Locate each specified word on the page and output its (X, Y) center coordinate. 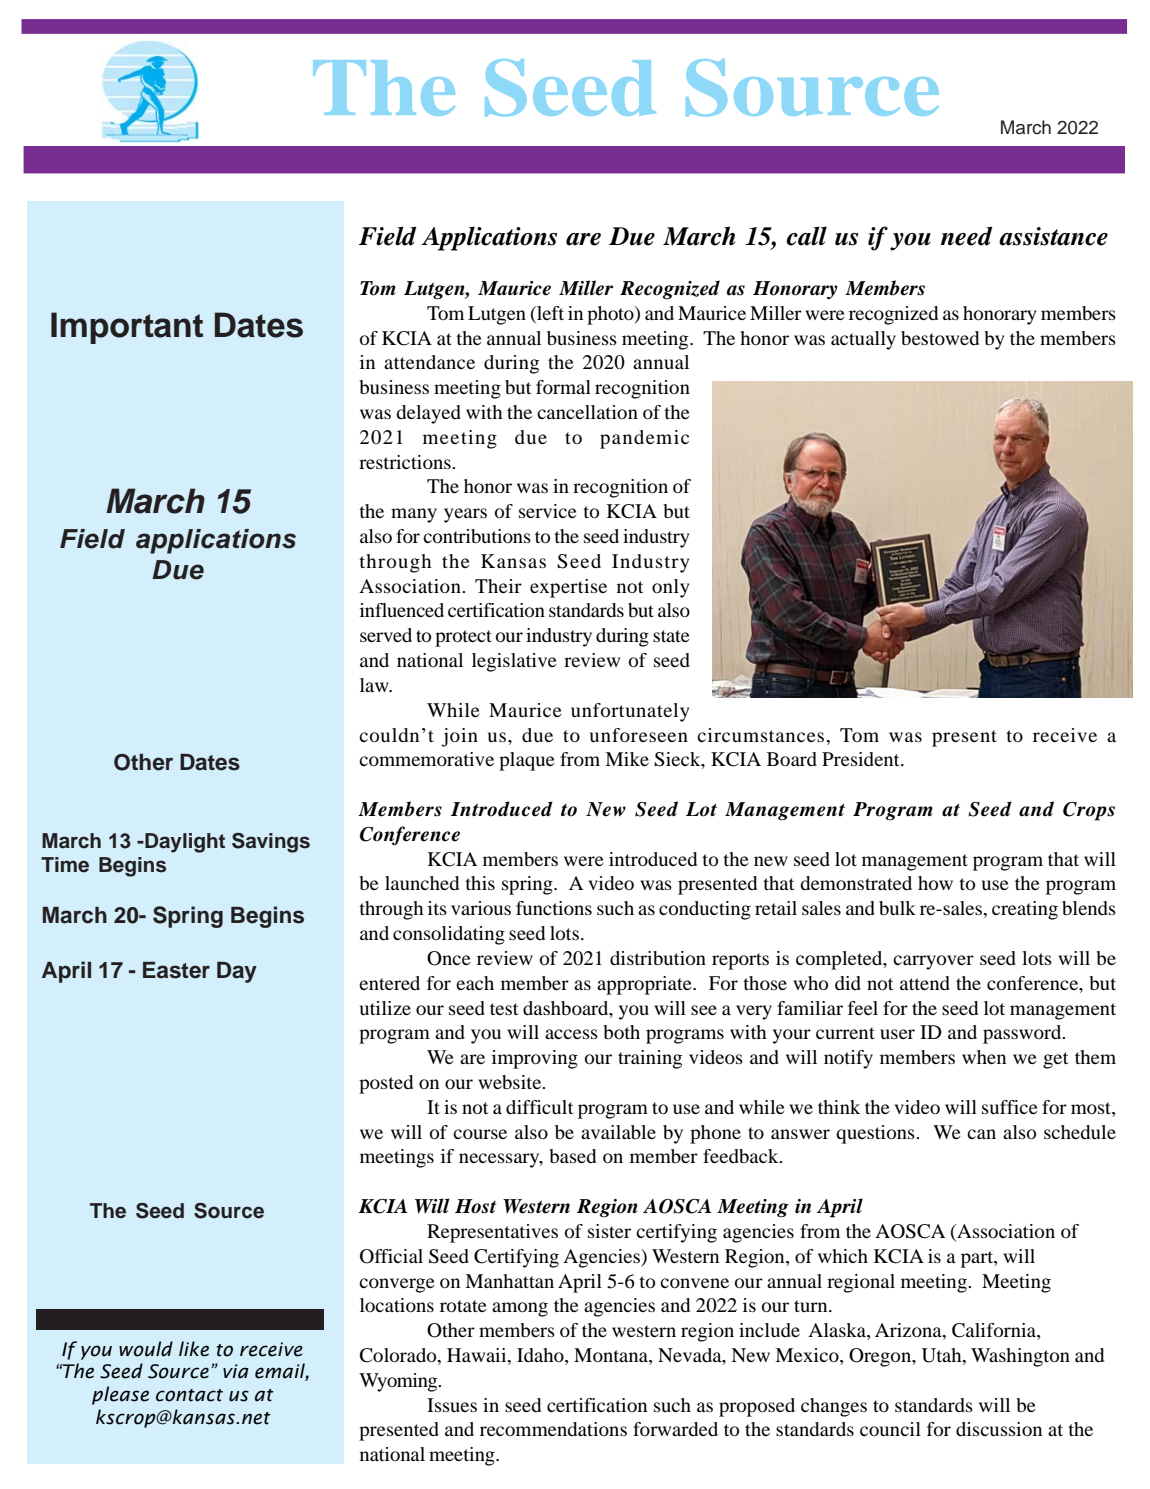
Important (127, 328)
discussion (999, 1429)
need (966, 236)
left (549, 313)
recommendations (553, 1429)
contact (189, 1395)
